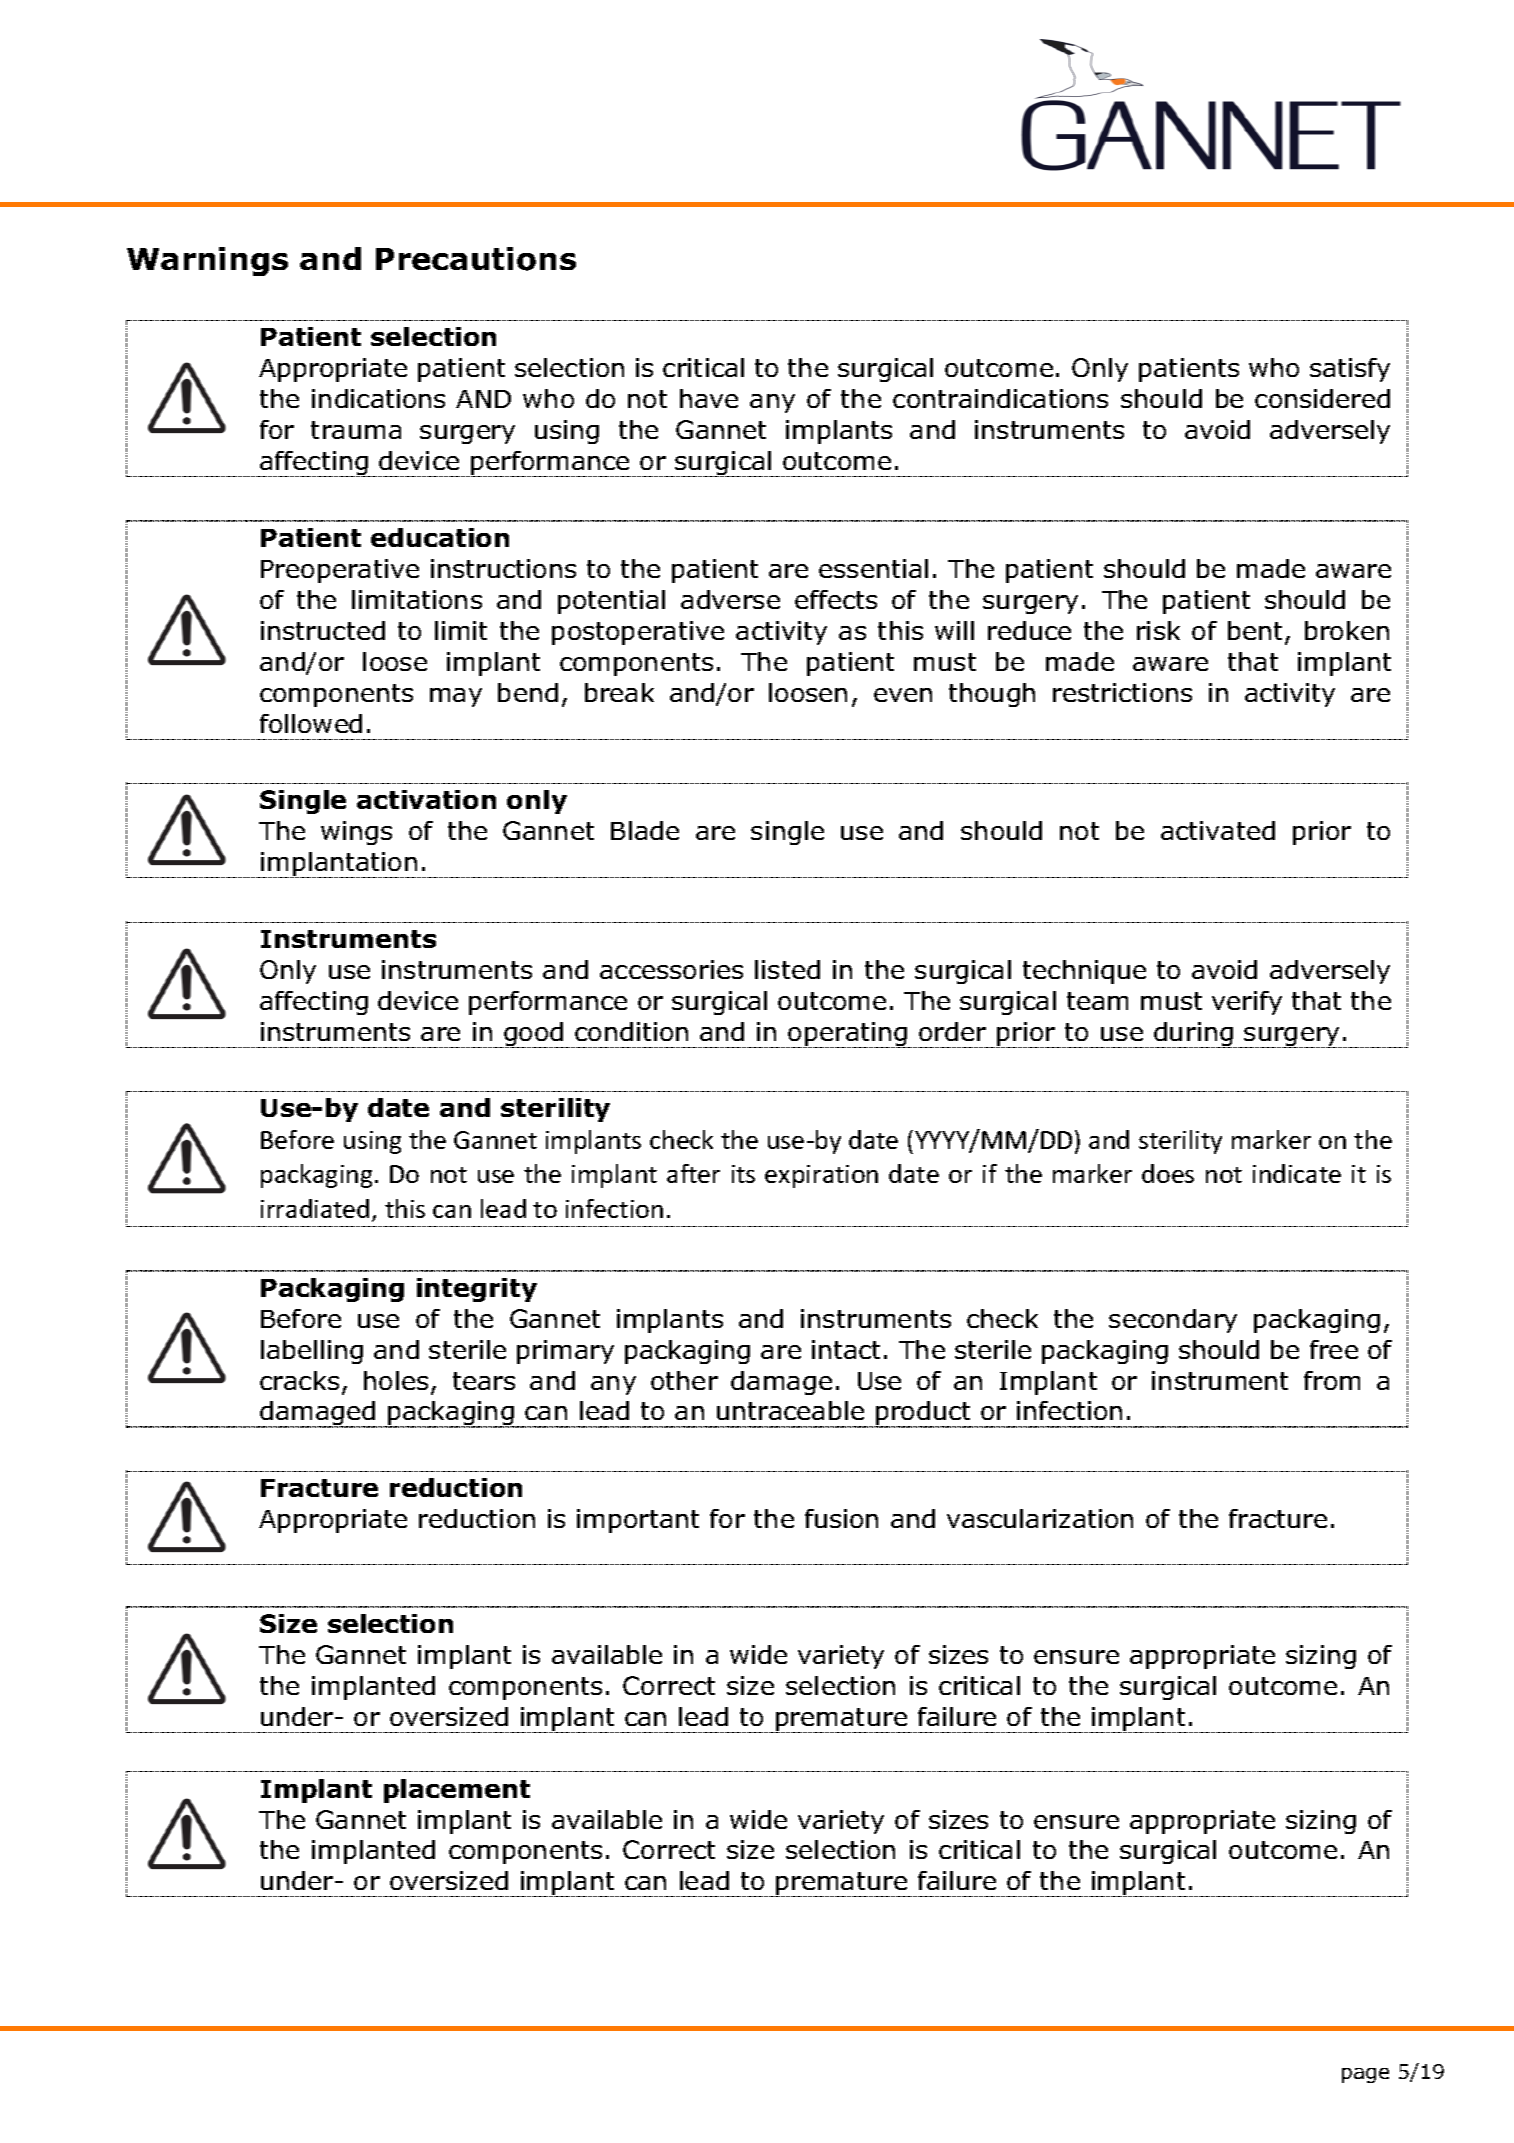 The image size is (1514, 2143). I want to click on expiration, so click(821, 1176).
